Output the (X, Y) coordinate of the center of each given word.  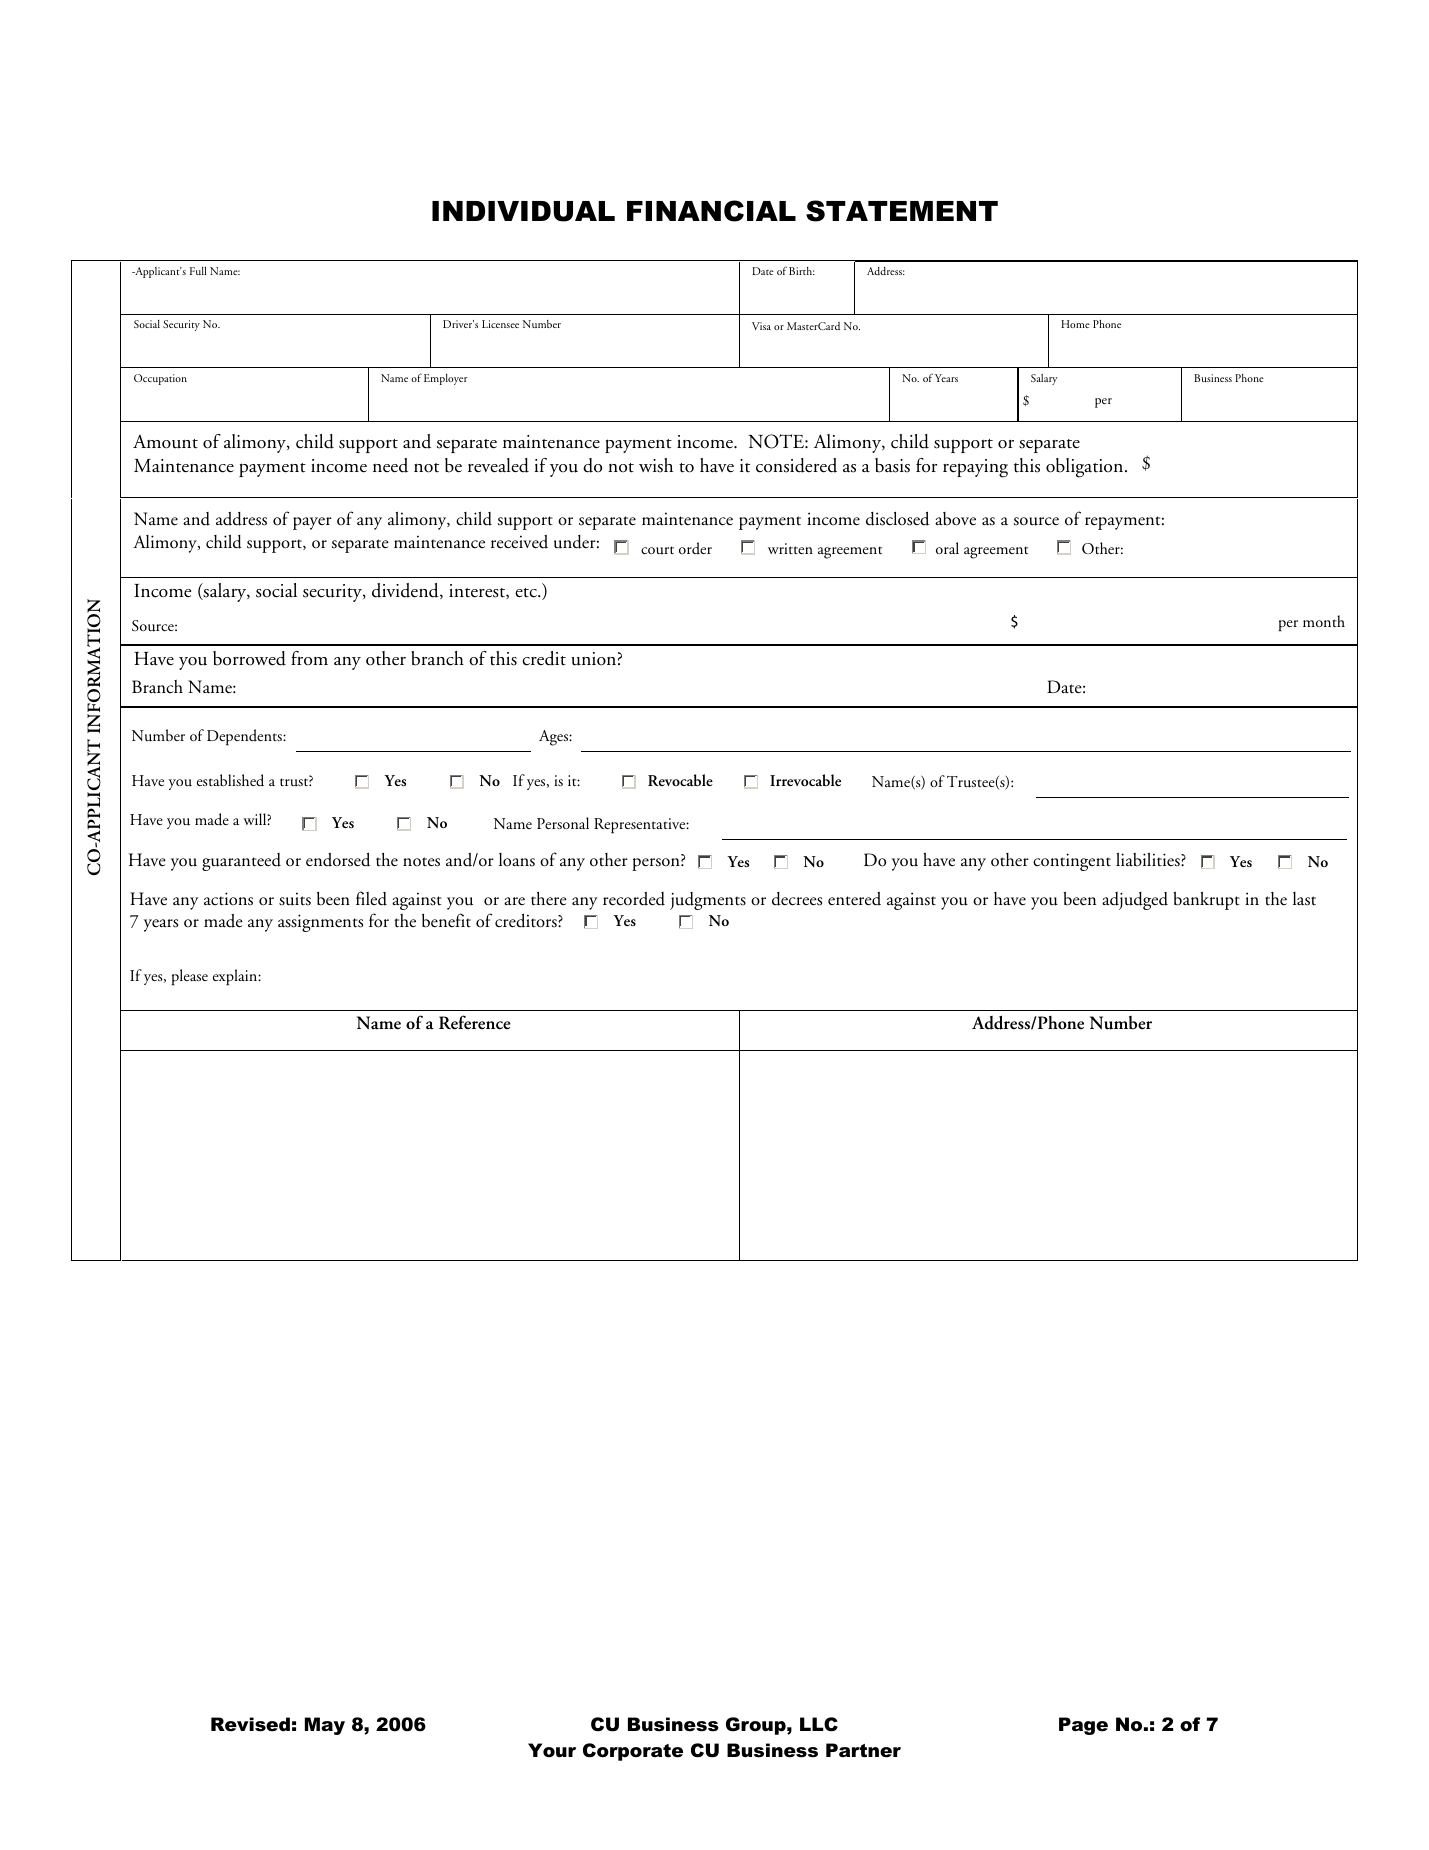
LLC (819, 1724)
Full (198, 271)
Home (1075, 324)
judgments (708, 901)
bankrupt (1206, 900)
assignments (320, 923)
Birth (802, 271)
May (325, 1726)
